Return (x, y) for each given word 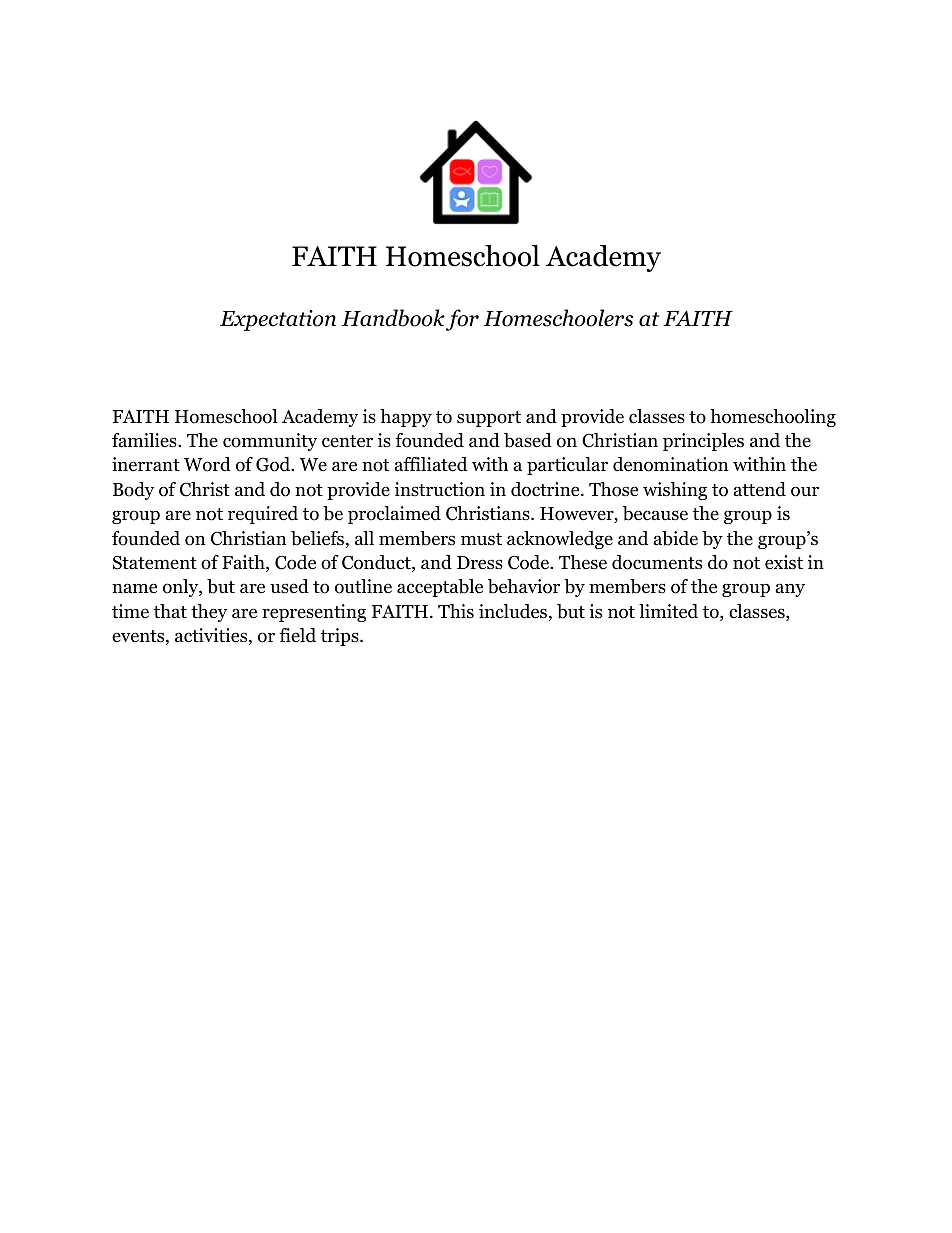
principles (703, 442)
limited (668, 611)
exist (784, 562)
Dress (480, 563)
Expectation (278, 320)
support (489, 419)
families (145, 440)
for (462, 320)
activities (212, 636)
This (456, 611)
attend (760, 489)
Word (207, 464)
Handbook (393, 318)
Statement (155, 562)
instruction (440, 489)
